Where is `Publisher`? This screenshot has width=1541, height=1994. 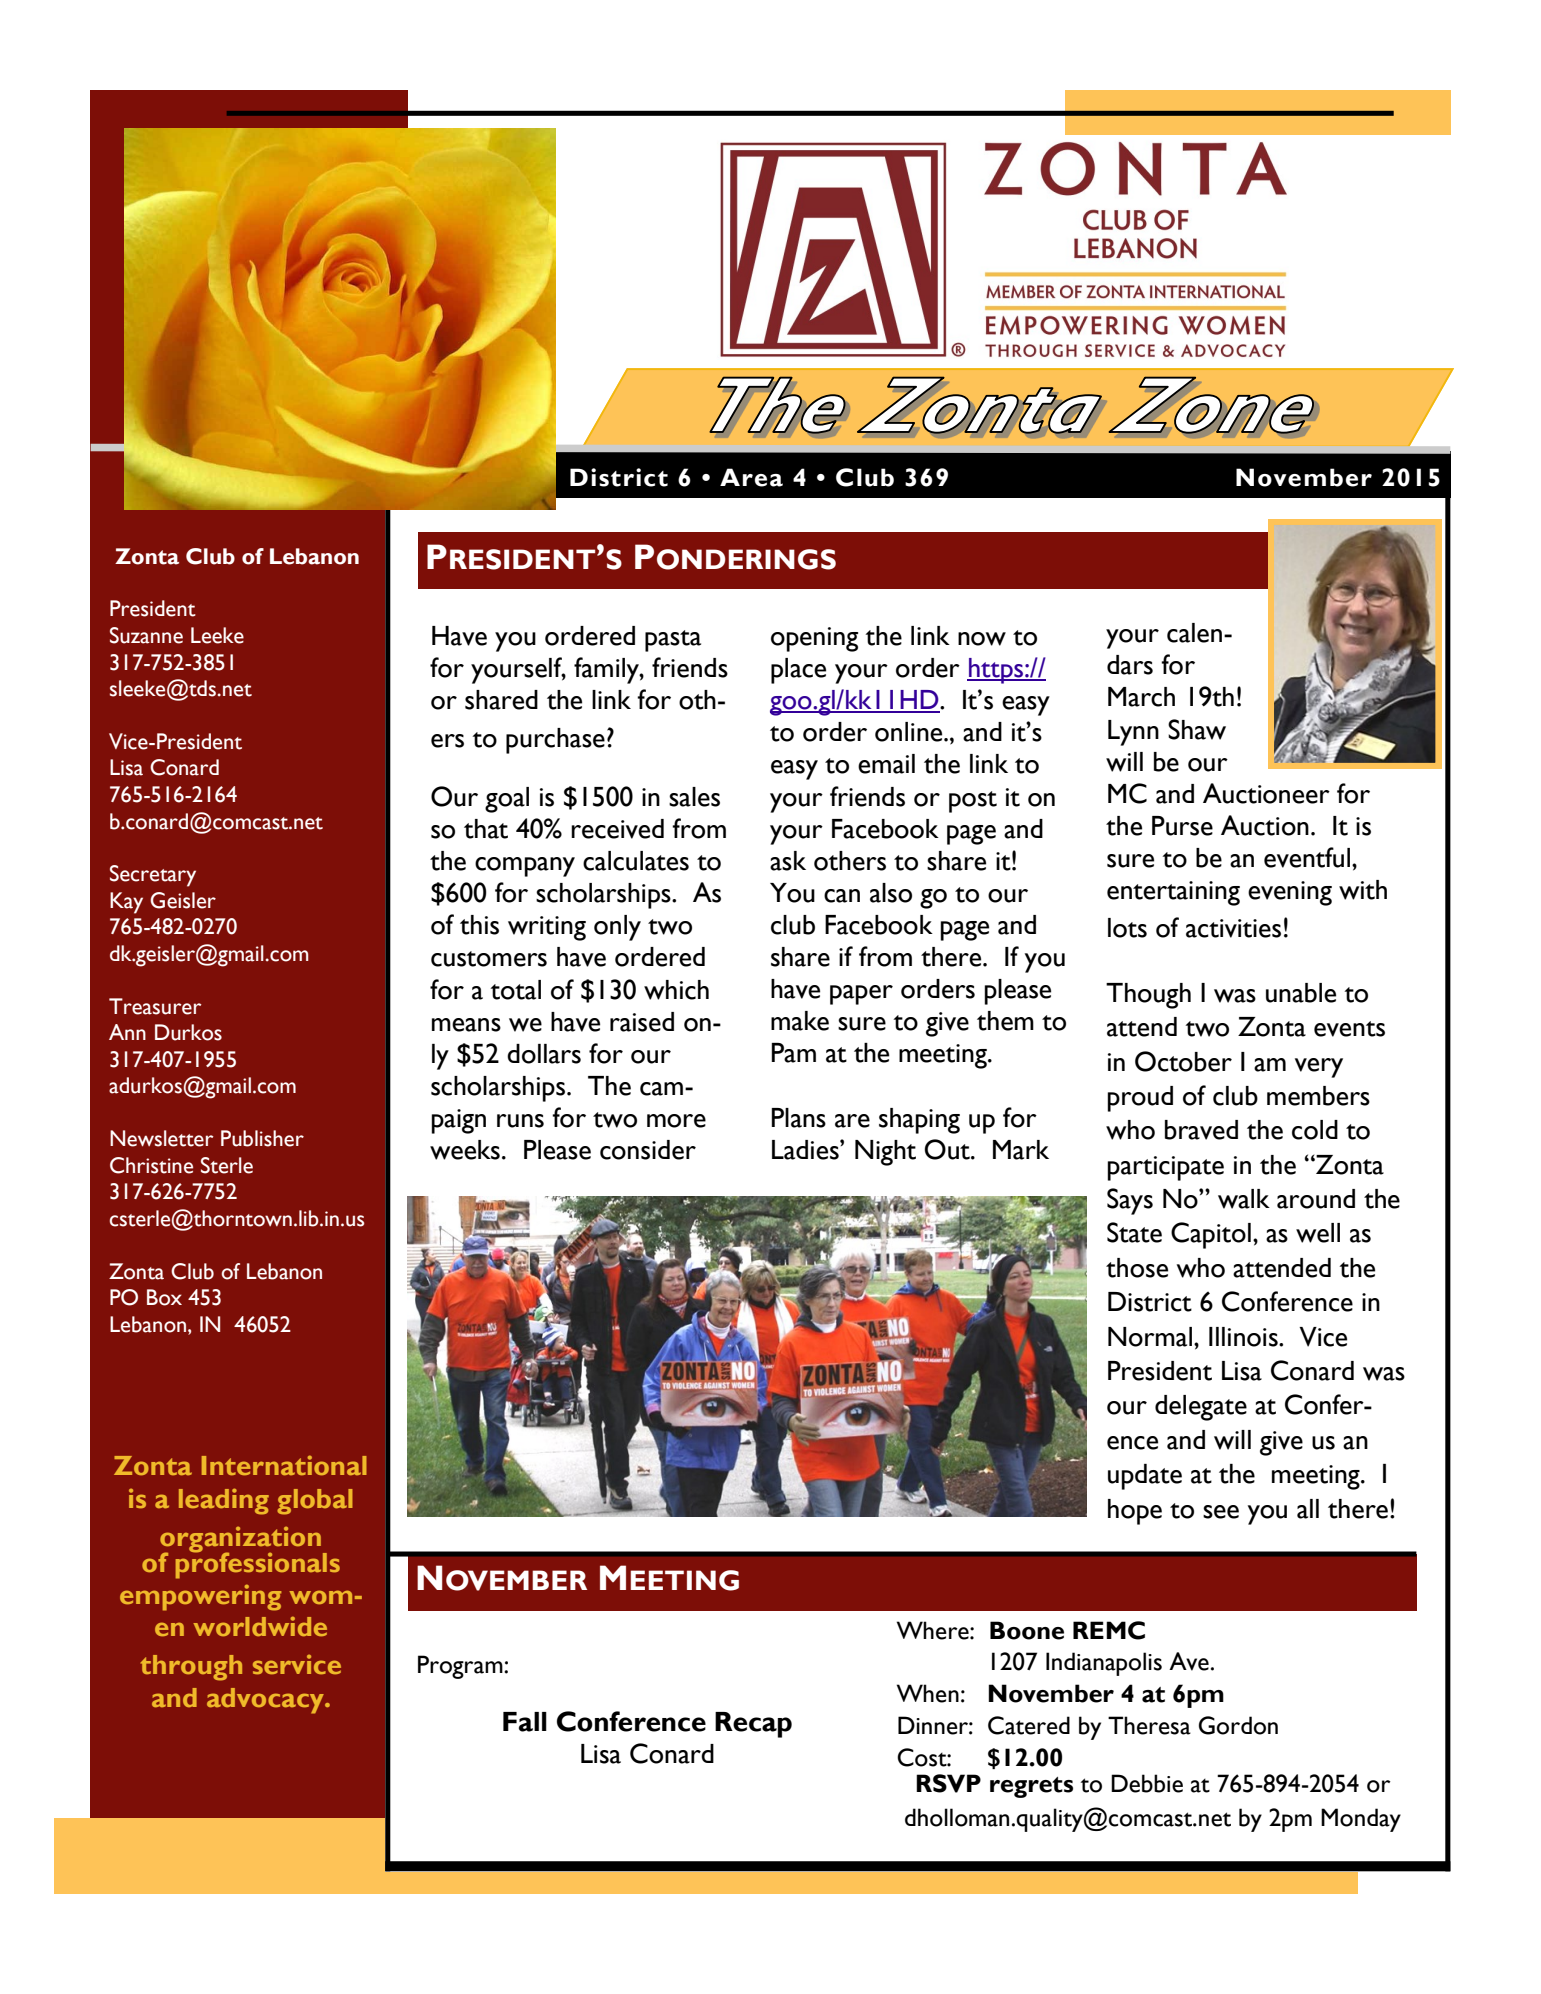
Publisher is located at coordinates (262, 1138).
